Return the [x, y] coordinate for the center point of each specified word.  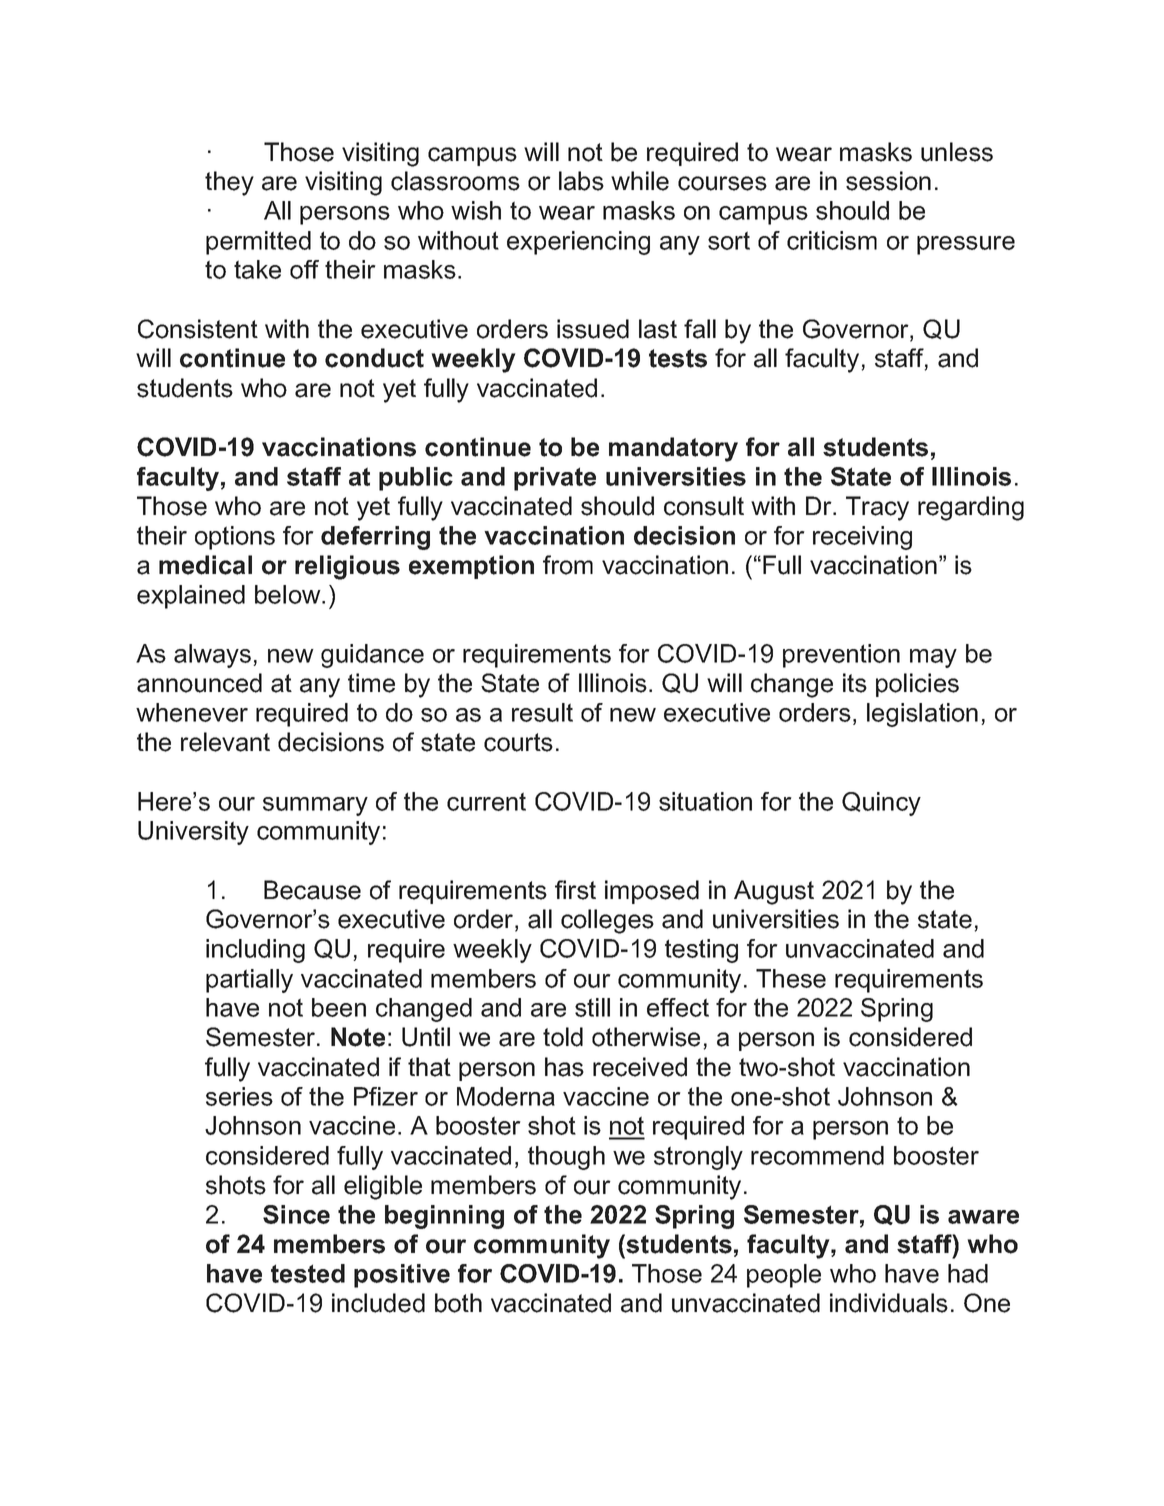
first [575, 890]
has [564, 1067]
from [568, 565]
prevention [841, 656]
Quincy [881, 804]
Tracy [877, 508]
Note [358, 1037]
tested [308, 1273]
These [791, 978]
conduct [374, 358]
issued [593, 329]
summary [315, 806]
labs [581, 181]
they [229, 183]
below [289, 594]
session [888, 181]
